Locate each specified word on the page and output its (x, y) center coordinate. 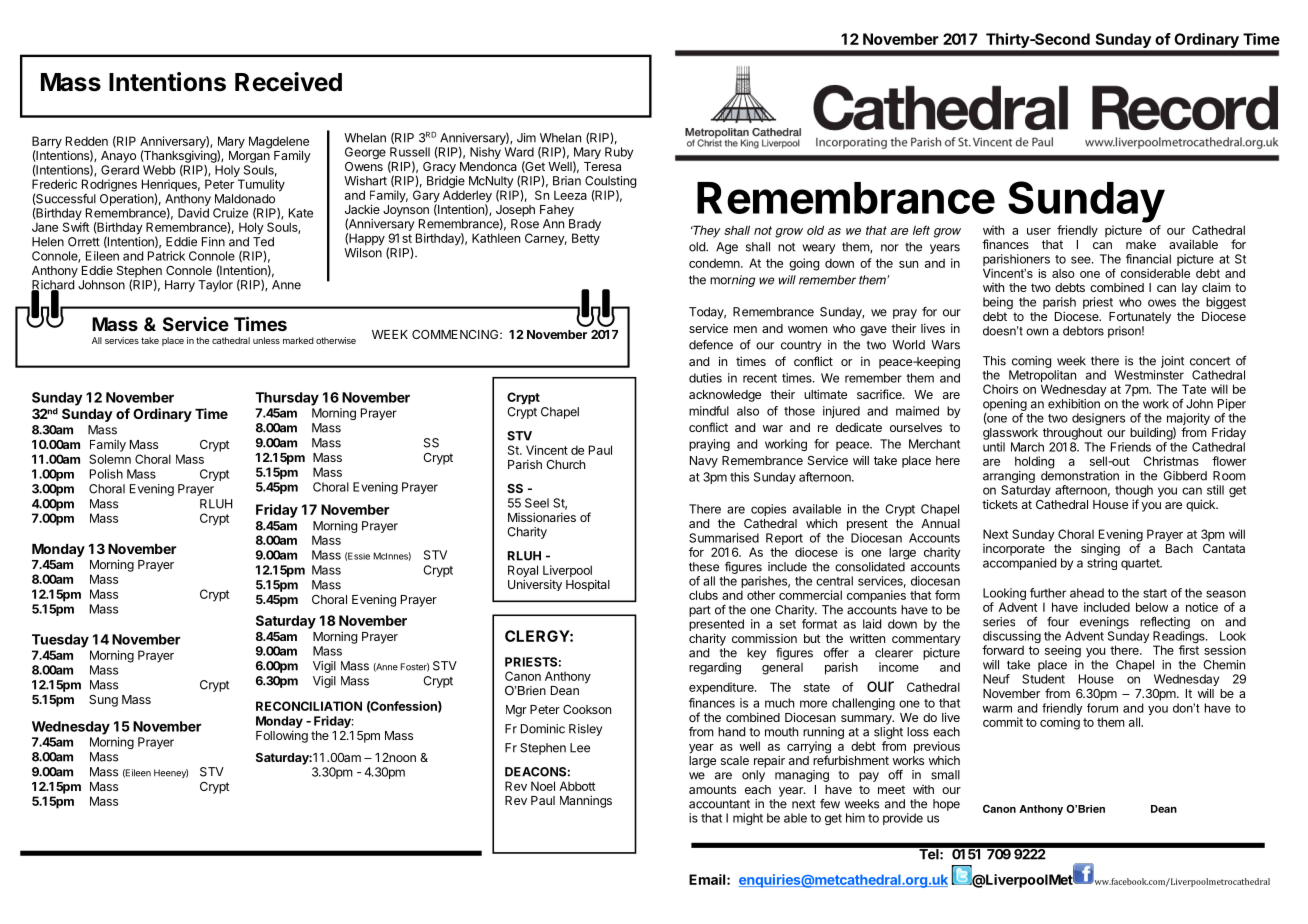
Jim (526, 138)
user (1039, 231)
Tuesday (60, 641)
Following (282, 736)
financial (1148, 259)
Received (288, 82)
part (700, 611)
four (1058, 622)
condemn (715, 263)
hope (946, 805)
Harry (180, 286)
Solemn (110, 459)
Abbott (577, 786)
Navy (704, 462)
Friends (1131, 447)
